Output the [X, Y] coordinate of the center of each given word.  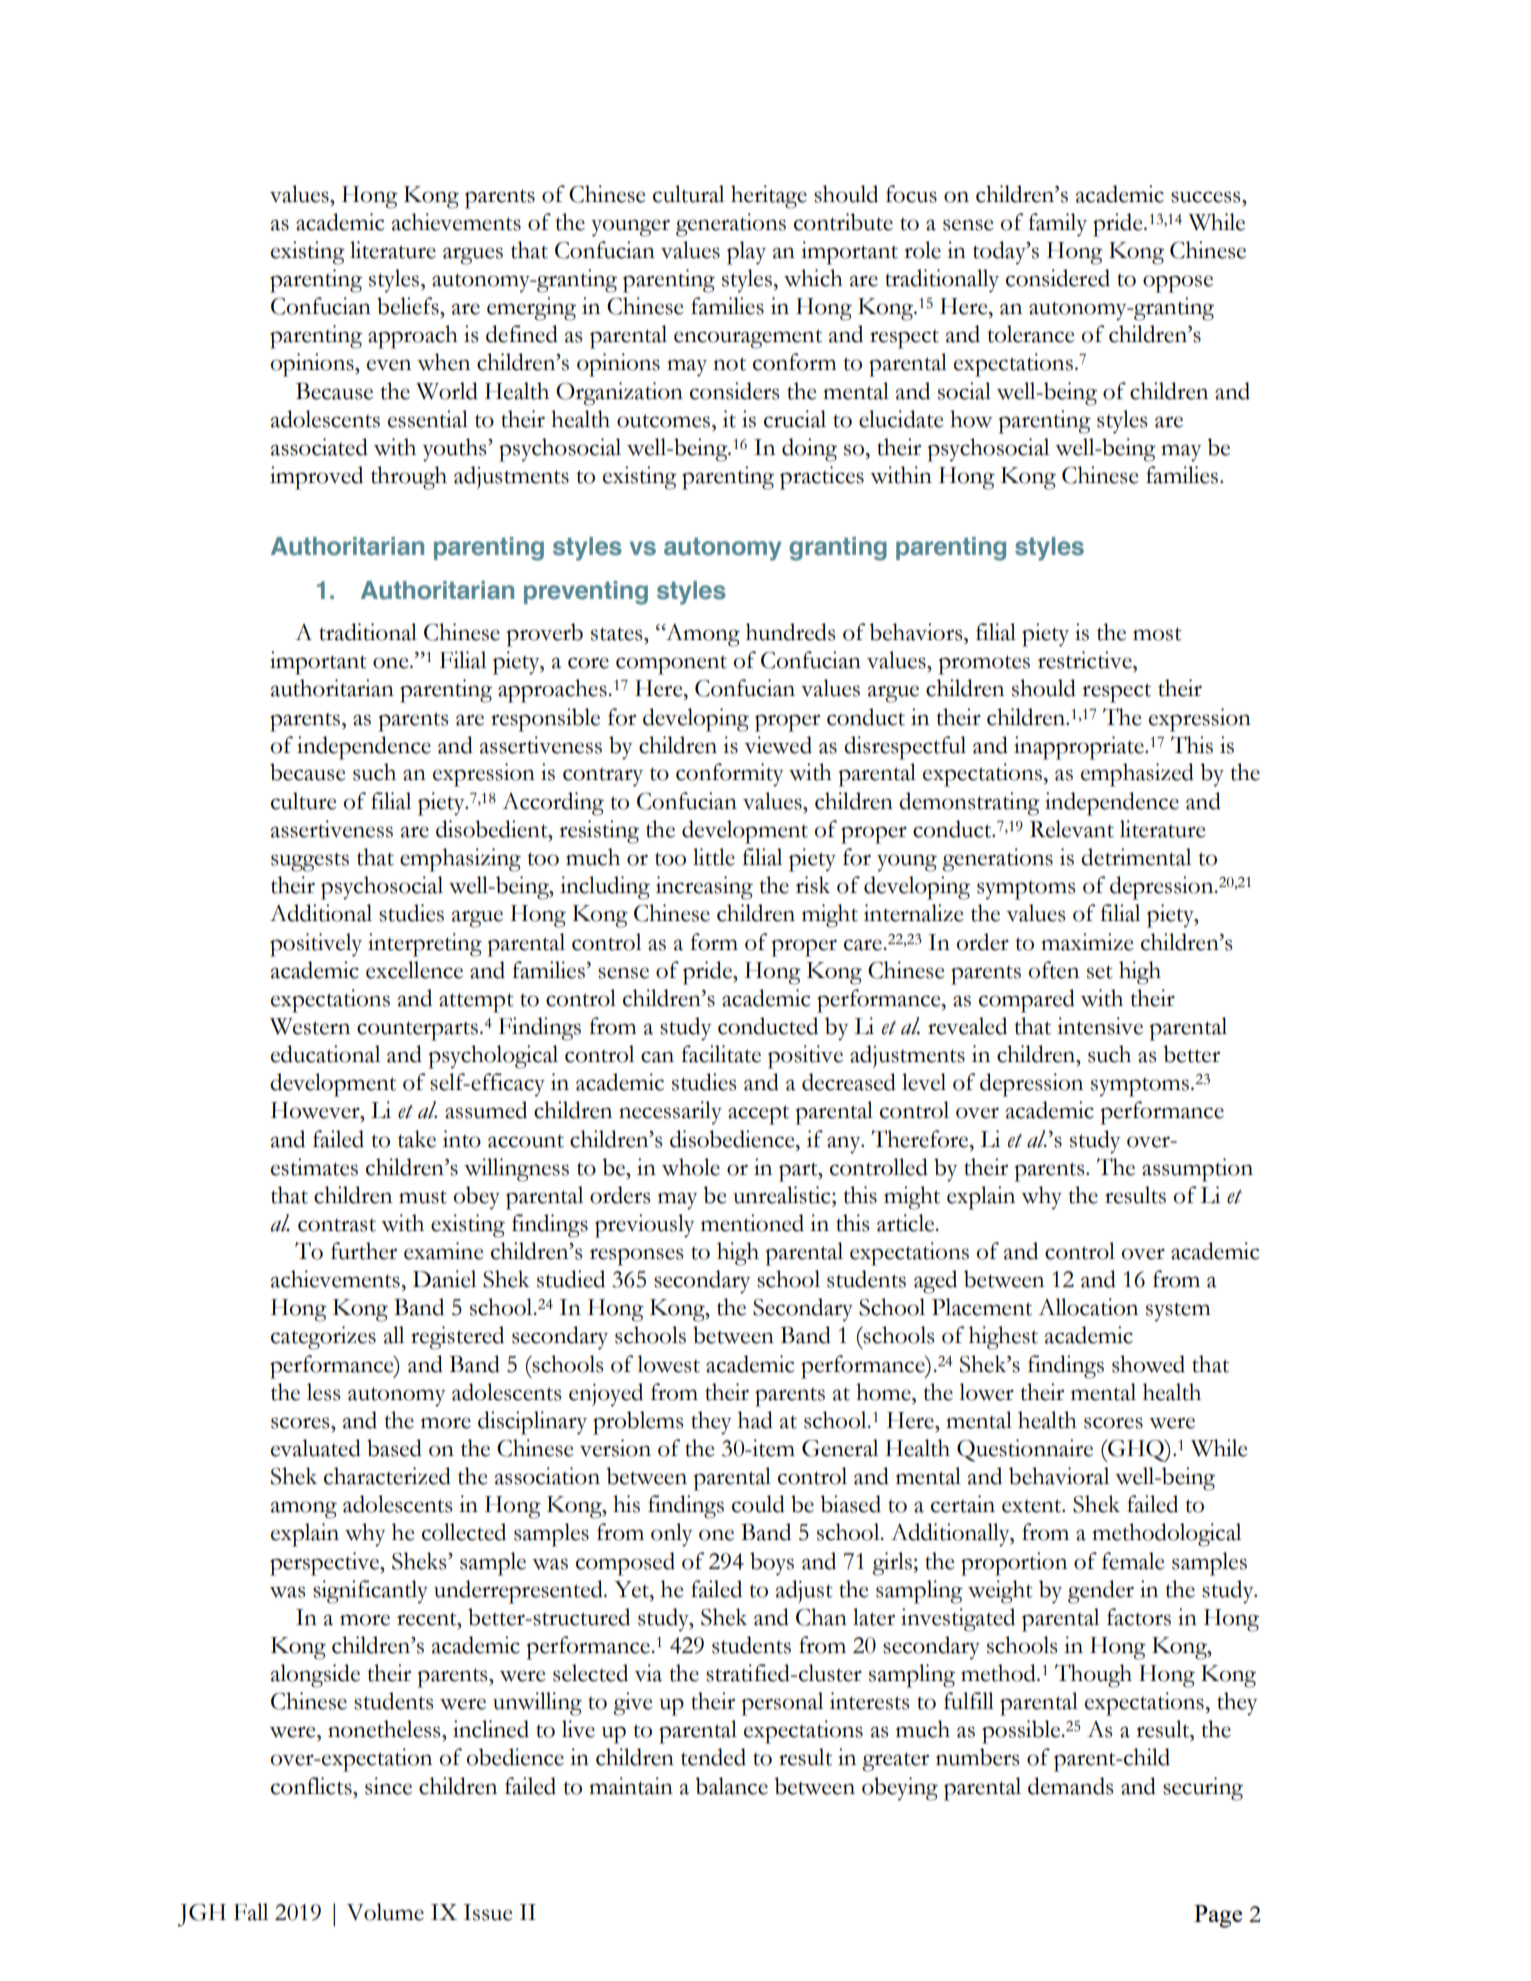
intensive [1100, 1026]
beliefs [409, 306]
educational [325, 1054]
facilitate [721, 1054]
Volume [385, 1912]
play [746, 253]
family [1057, 225]
